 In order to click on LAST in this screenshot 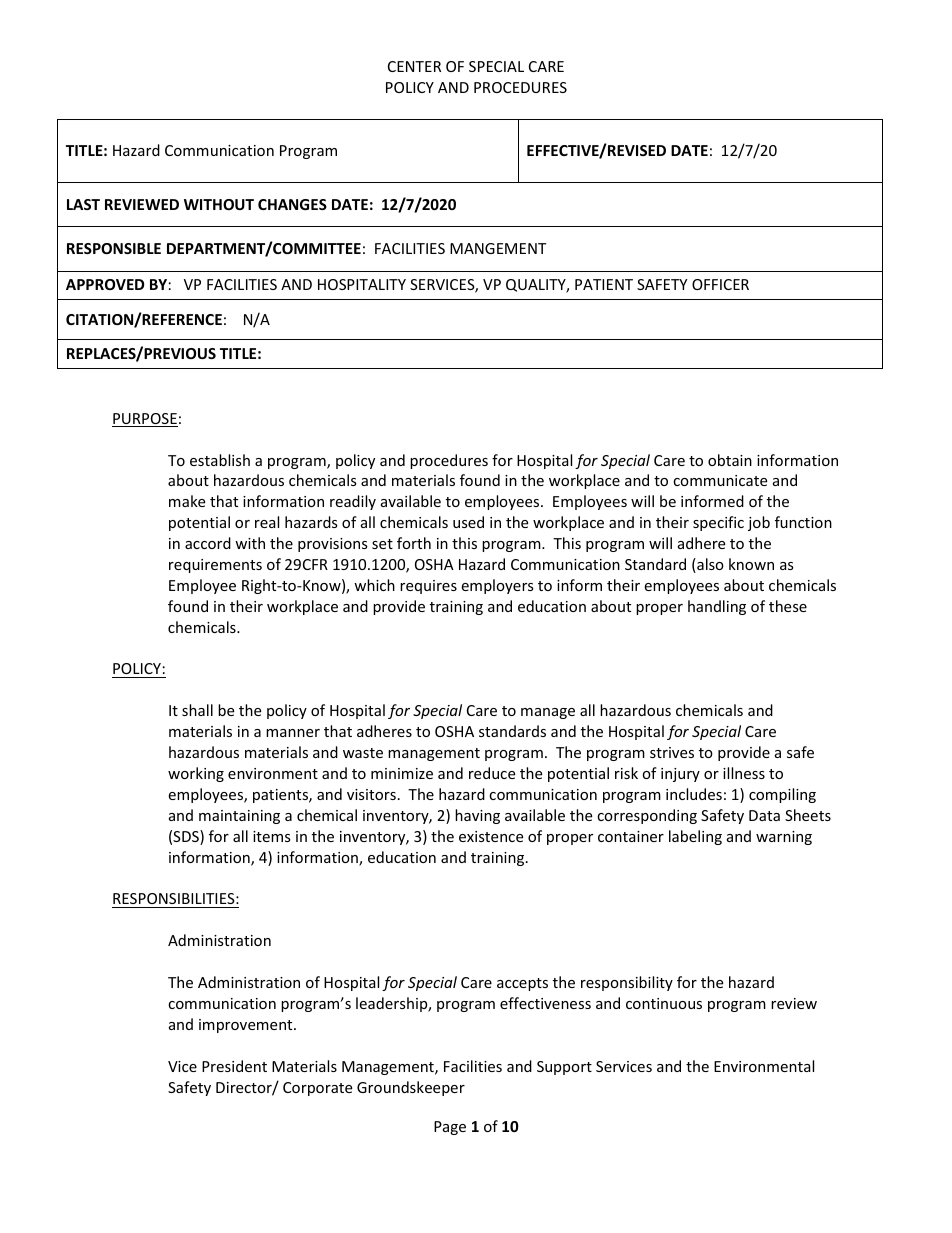, I will do `click(83, 204)`.
